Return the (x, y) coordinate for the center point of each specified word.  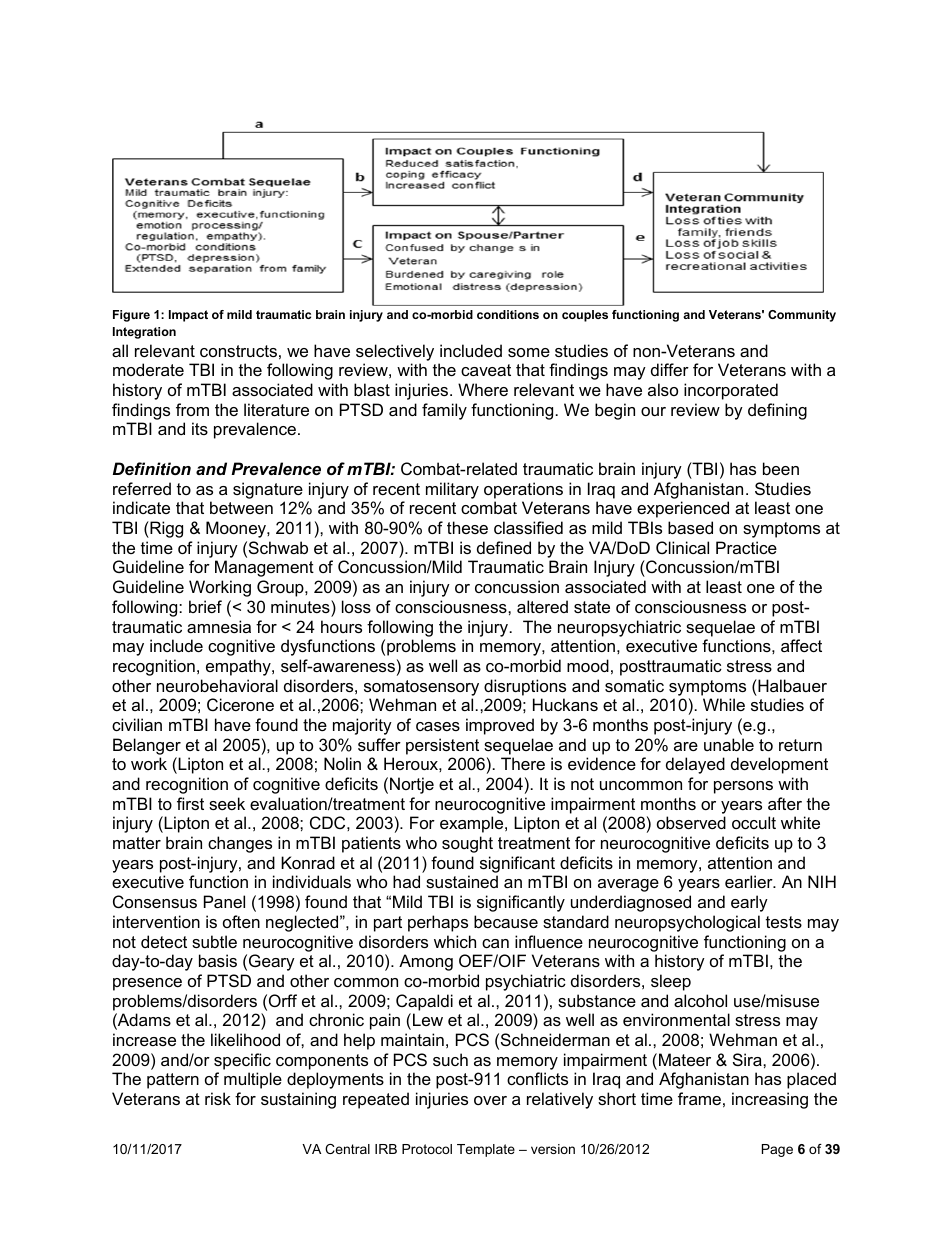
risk (218, 1098)
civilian (137, 724)
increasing (770, 1100)
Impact (188, 316)
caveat (486, 370)
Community (802, 316)
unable (729, 744)
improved (500, 726)
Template (486, 1150)
